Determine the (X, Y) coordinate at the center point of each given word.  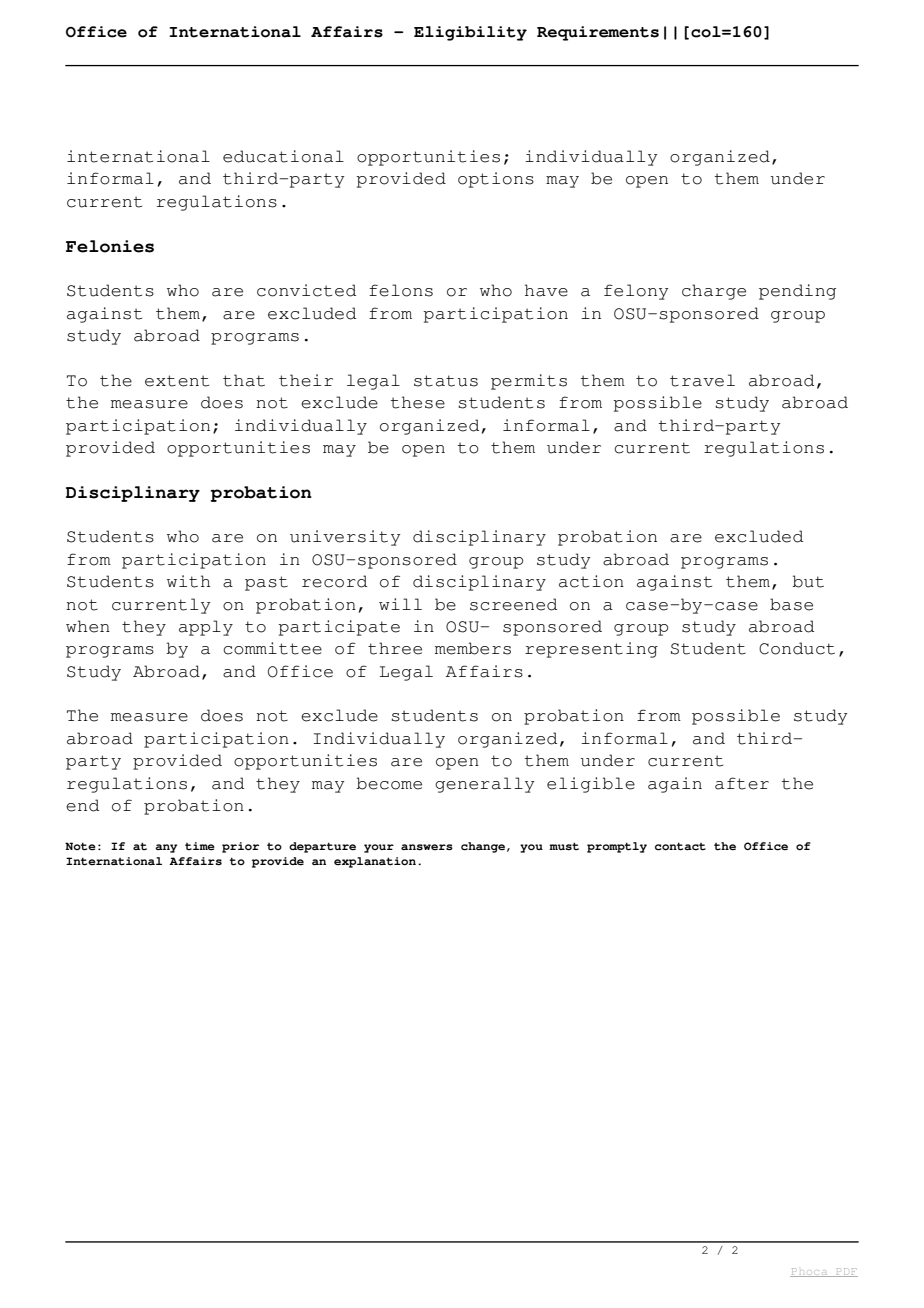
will (400, 604)
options (496, 180)
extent (177, 381)
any (166, 848)
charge (714, 292)
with (189, 581)
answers (427, 847)
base (791, 604)
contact (680, 846)
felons (401, 290)
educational (283, 156)
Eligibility (470, 33)
